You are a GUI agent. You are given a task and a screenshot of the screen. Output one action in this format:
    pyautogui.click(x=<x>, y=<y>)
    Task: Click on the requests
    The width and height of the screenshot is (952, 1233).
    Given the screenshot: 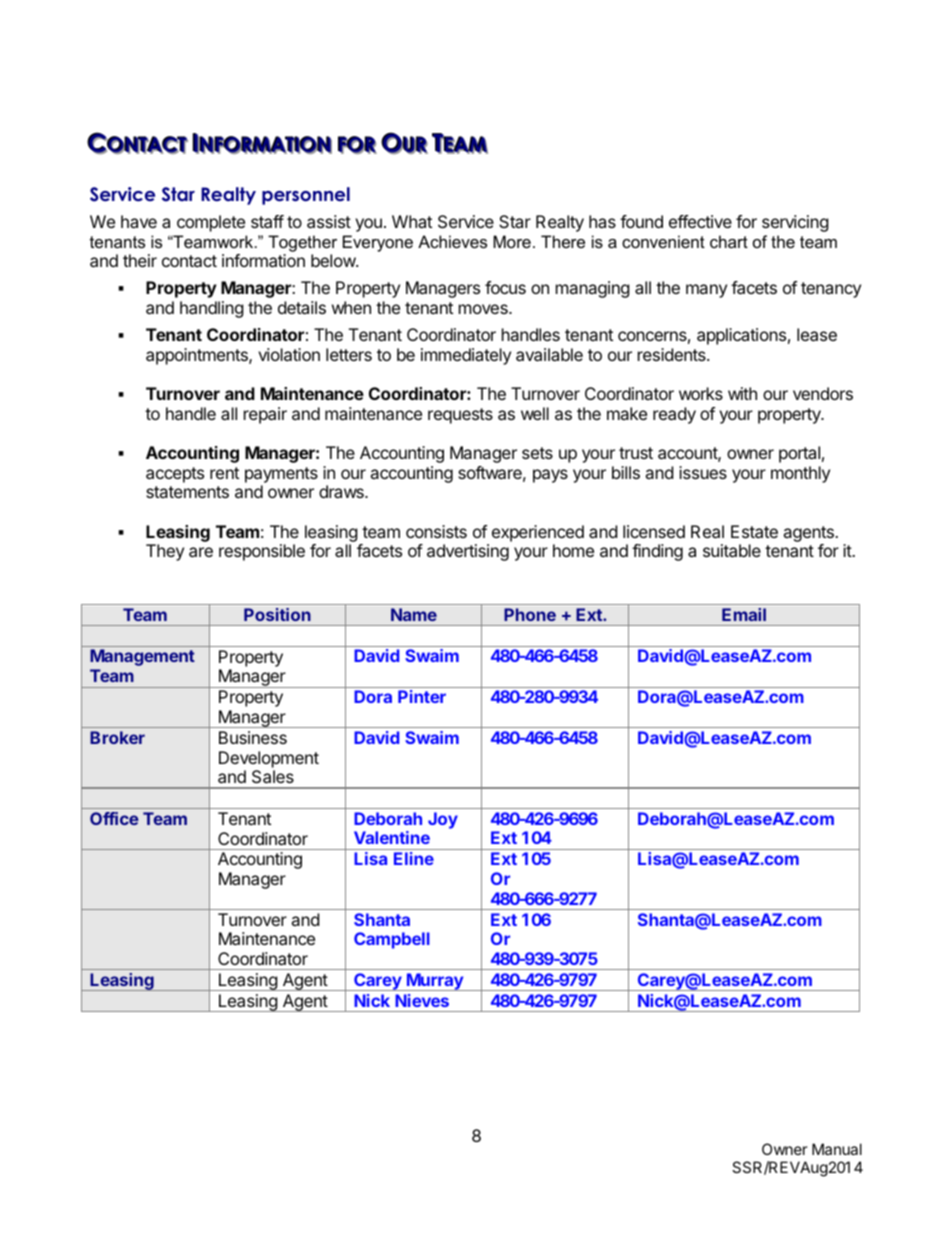 What is the action you would take?
    pyautogui.click(x=460, y=416)
